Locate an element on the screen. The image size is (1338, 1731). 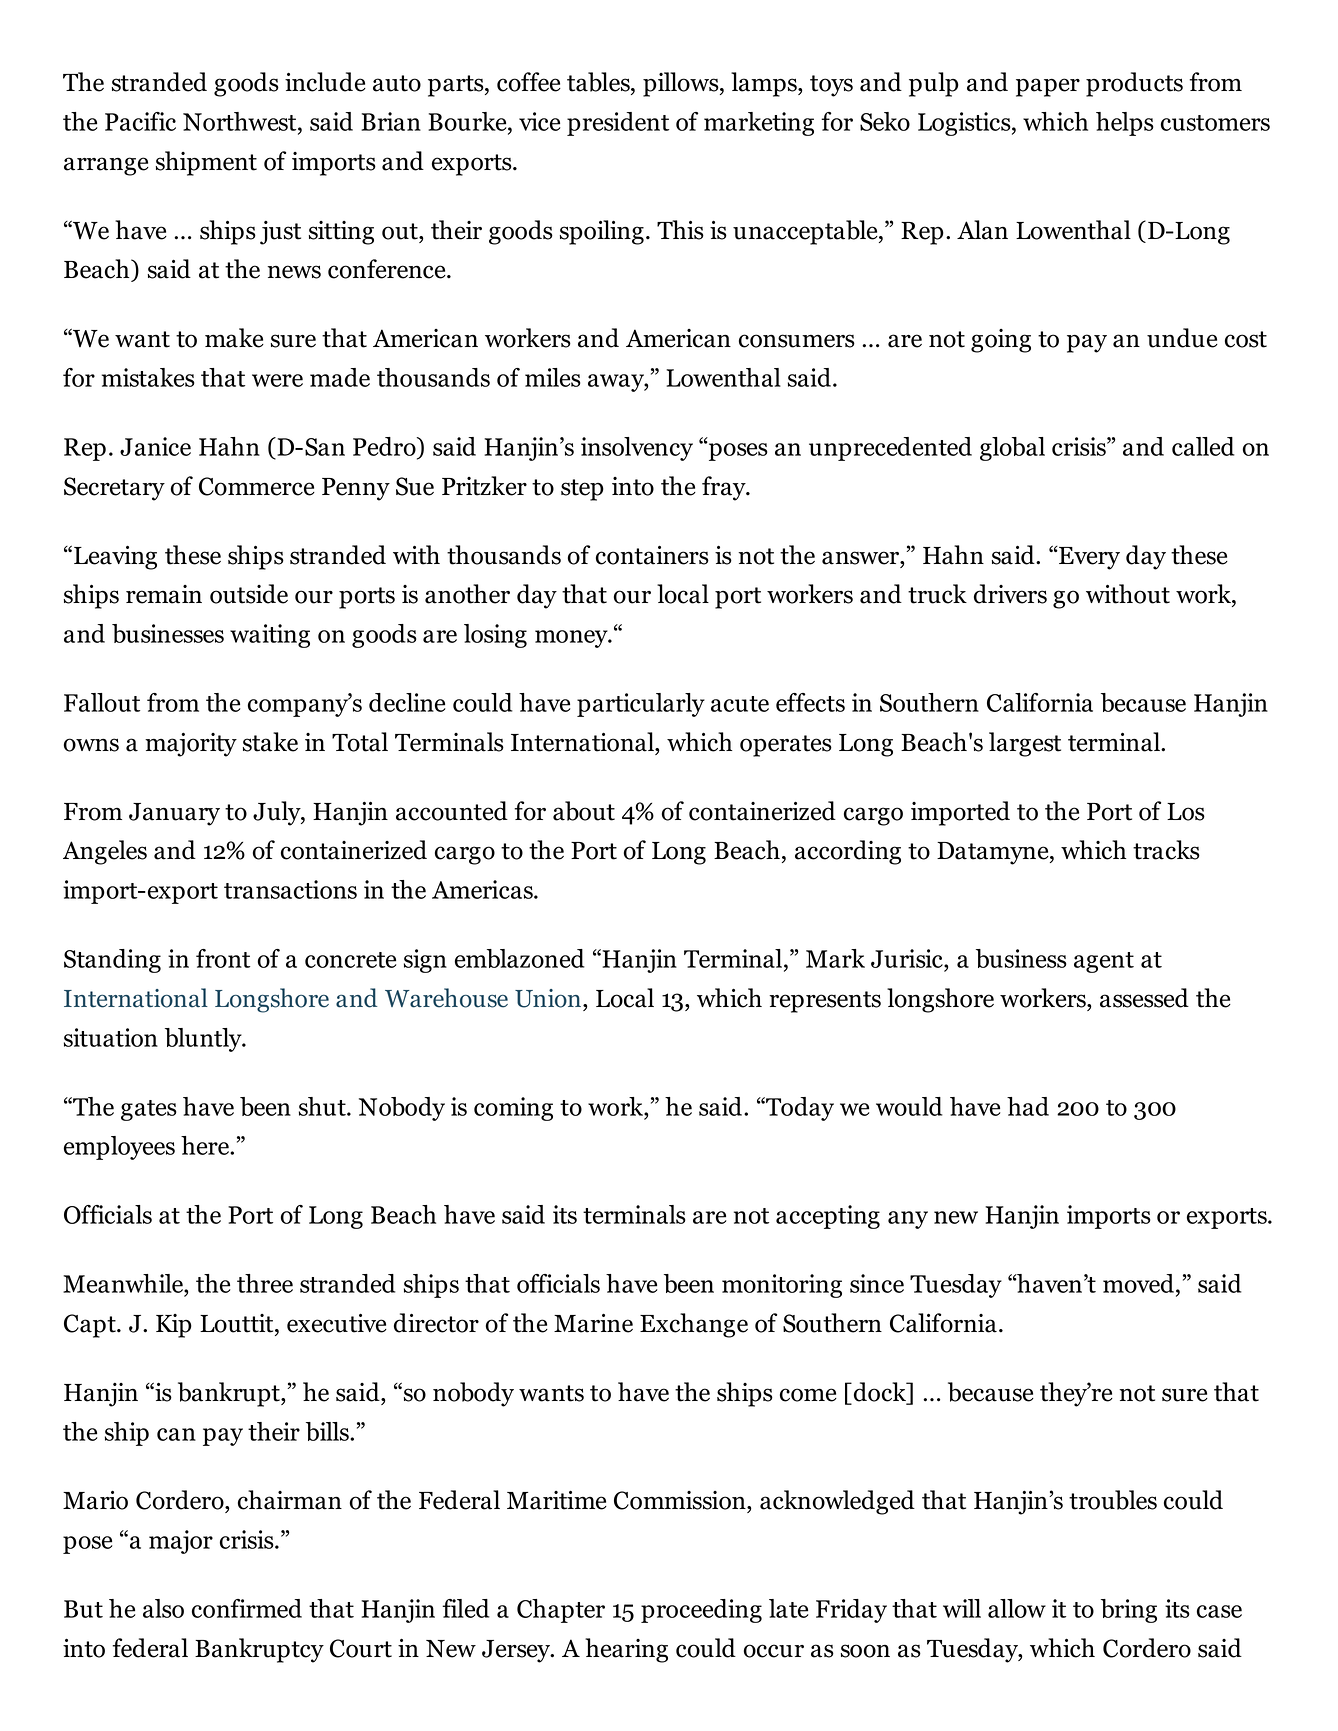
Northwest is located at coordinates (241, 121).
